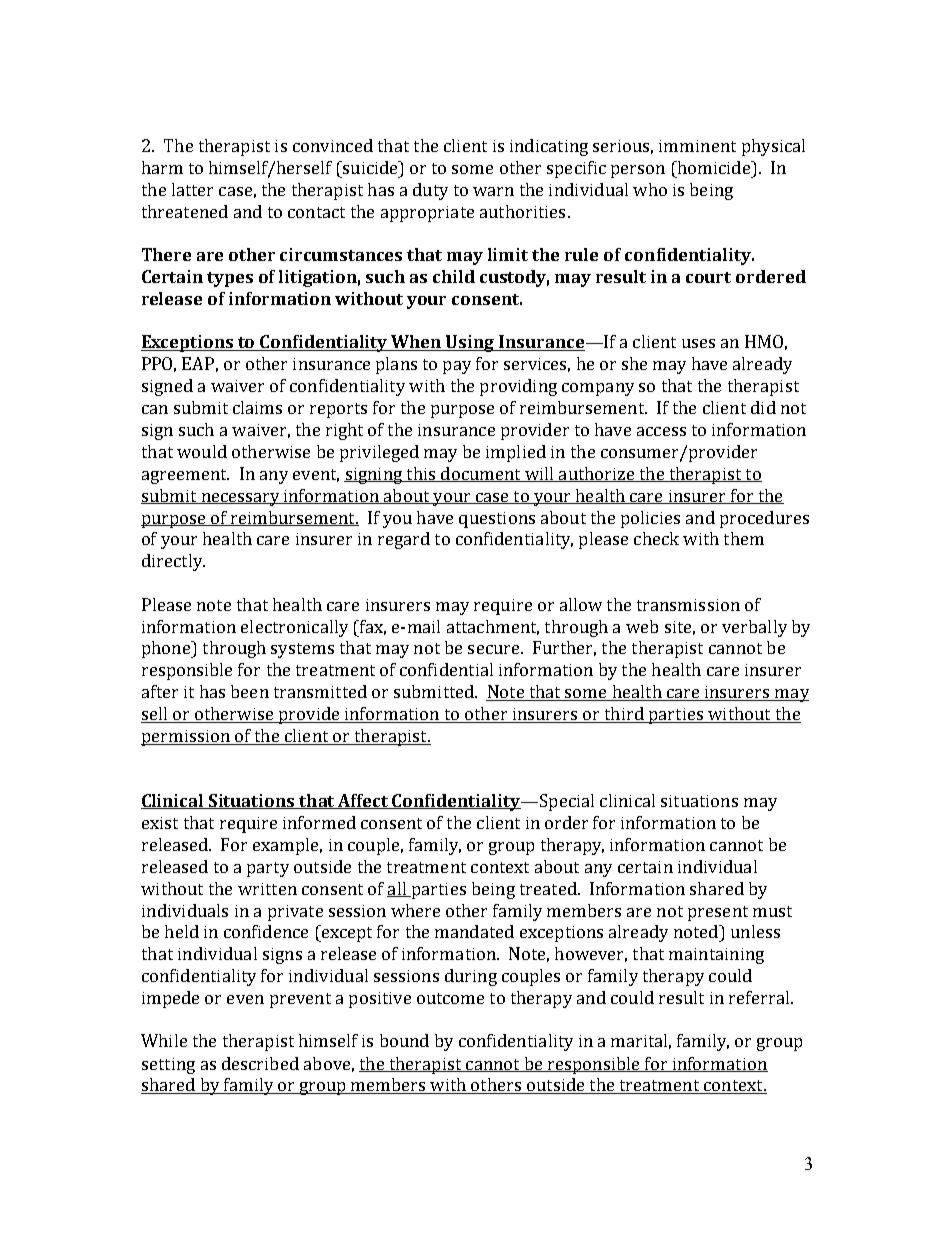  Describe the element at coordinates (450, 998) in the screenshot. I see `outcome` at that location.
